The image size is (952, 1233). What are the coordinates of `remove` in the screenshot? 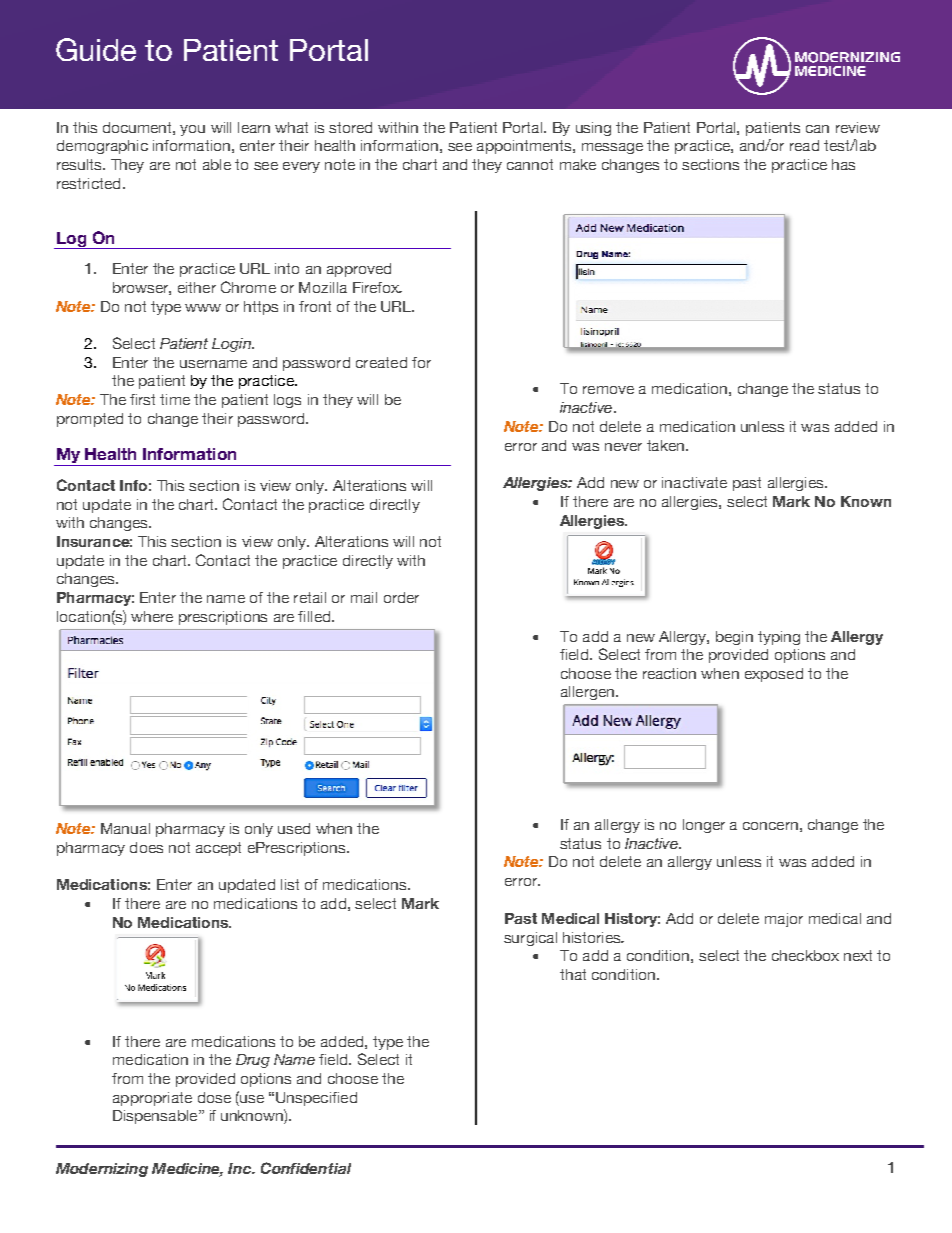 It's located at (608, 390).
